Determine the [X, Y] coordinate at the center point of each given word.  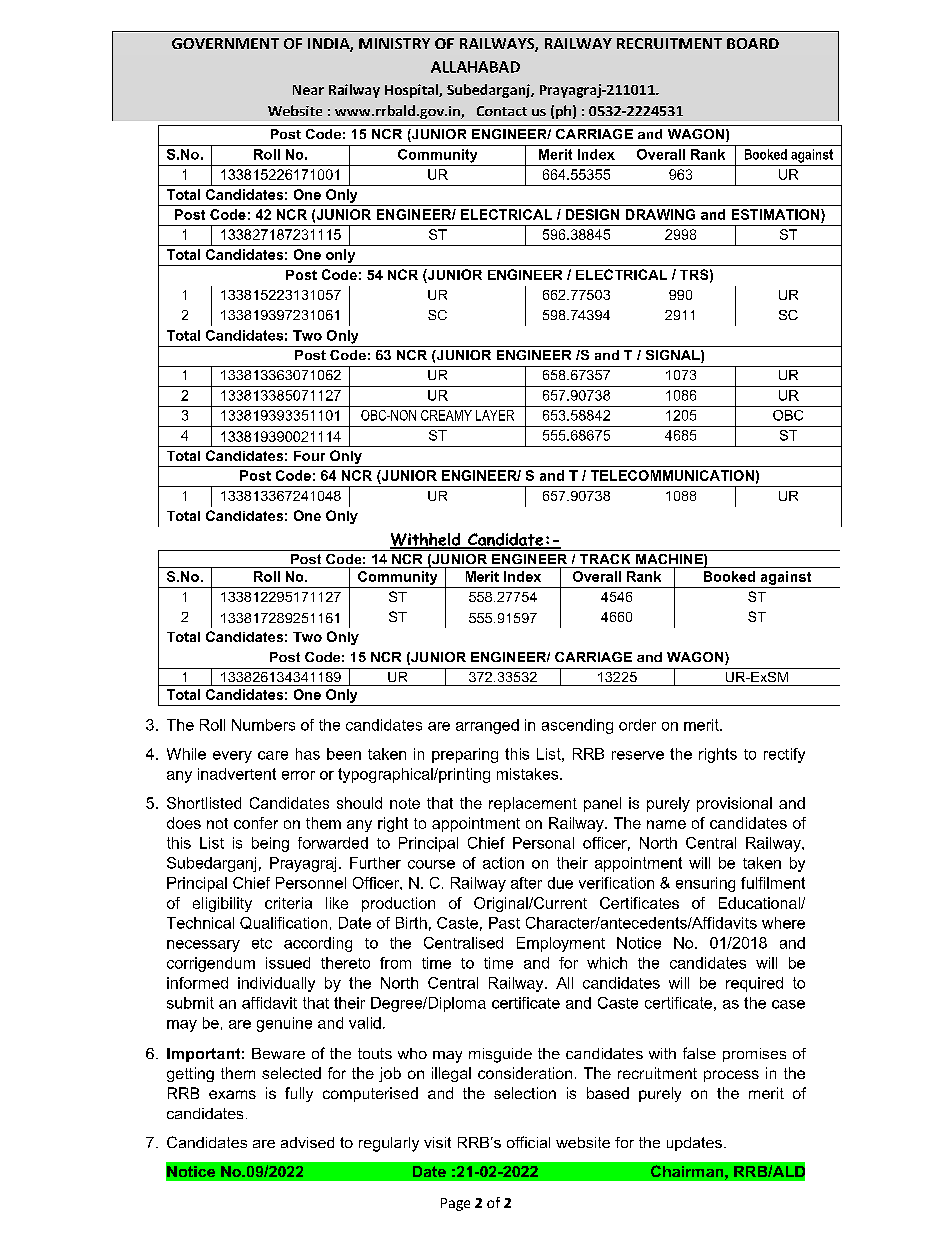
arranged [487, 726]
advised [307, 1142]
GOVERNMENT [225, 43]
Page [455, 1204]
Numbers [263, 725]
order [637, 725]
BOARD [753, 43]
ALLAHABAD [475, 67]
